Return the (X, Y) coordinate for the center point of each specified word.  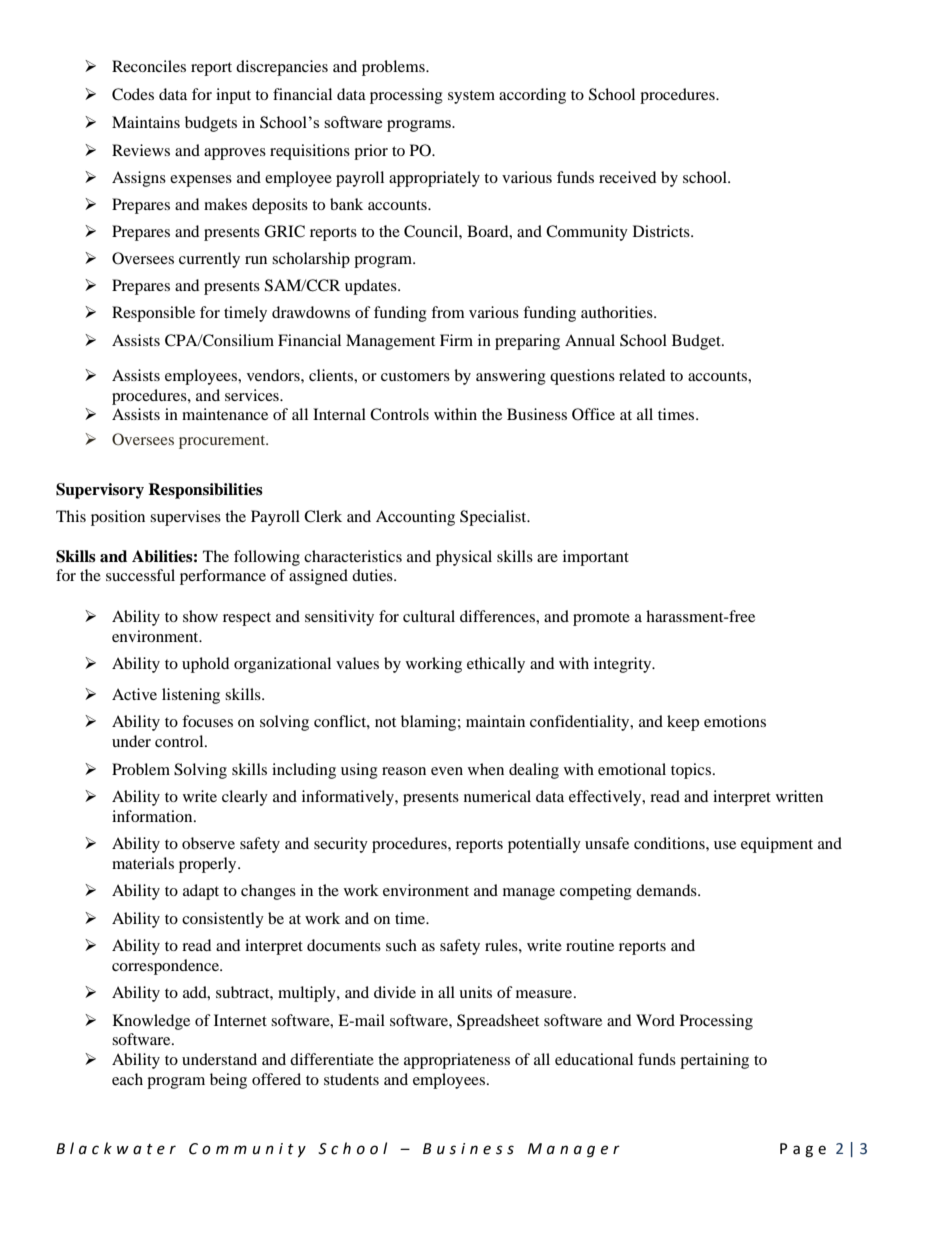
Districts (662, 231)
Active (134, 694)
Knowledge (151, 1022)
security (341, 845)
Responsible (153, 314)
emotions (735, 721)
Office (593, 414)
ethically (496, 665)
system (471, 97)
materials (143, 863)
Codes (133, 94)
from (448, 312)
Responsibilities (205, 491)
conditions (670, 843)
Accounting (415, 518)
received (627, 177)
